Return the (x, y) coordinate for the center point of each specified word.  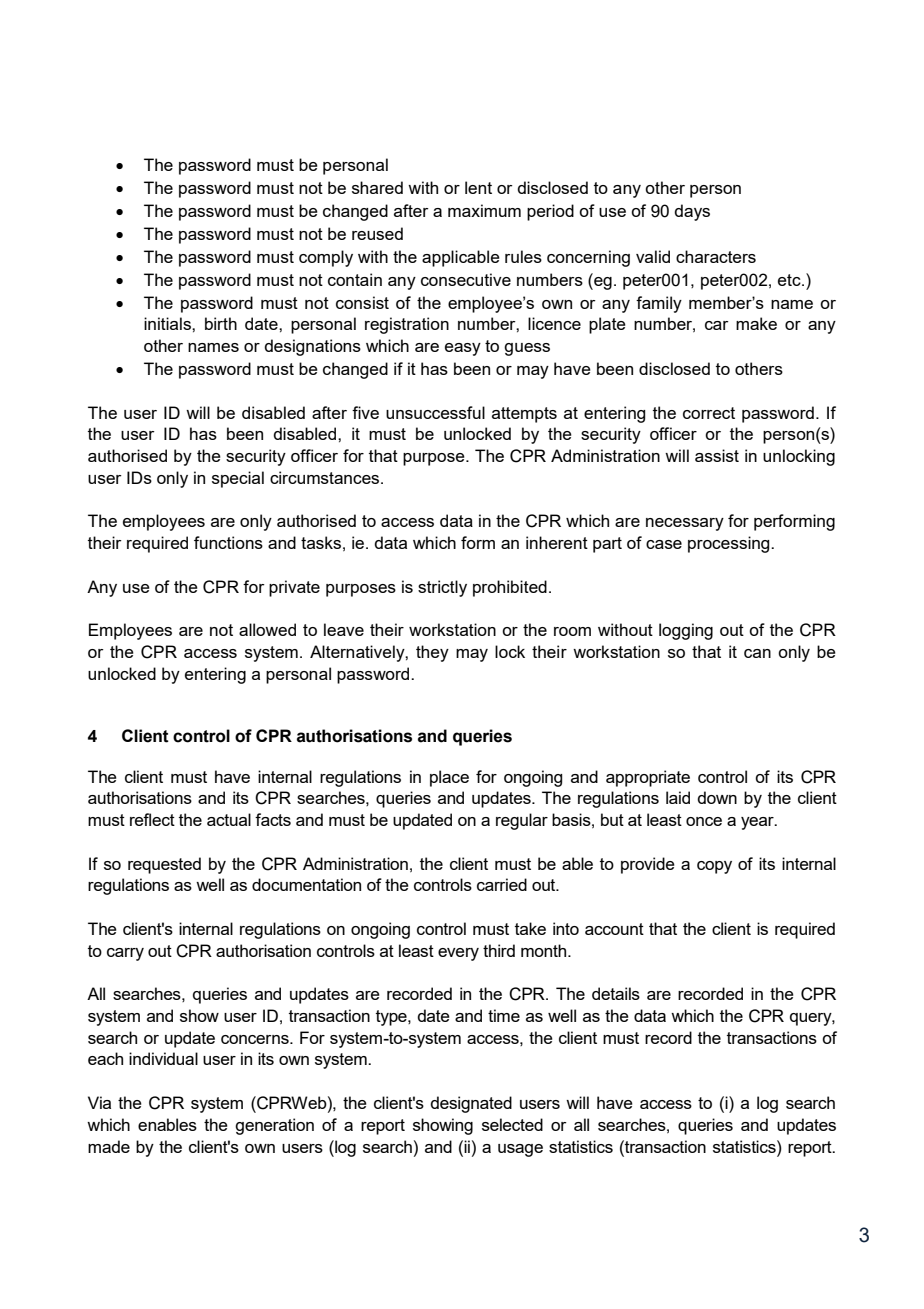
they (432, 653)
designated (471, 1104)
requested (164, 865)
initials (168, 323)
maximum (484, 210)
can (757, 653)
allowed (267, 629)
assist (717, 455)
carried (502, 884)
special (238, 479)
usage (520, 1150)
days (692, 212)
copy (714, 867)
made (109, 1146)
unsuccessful (435, 412)
